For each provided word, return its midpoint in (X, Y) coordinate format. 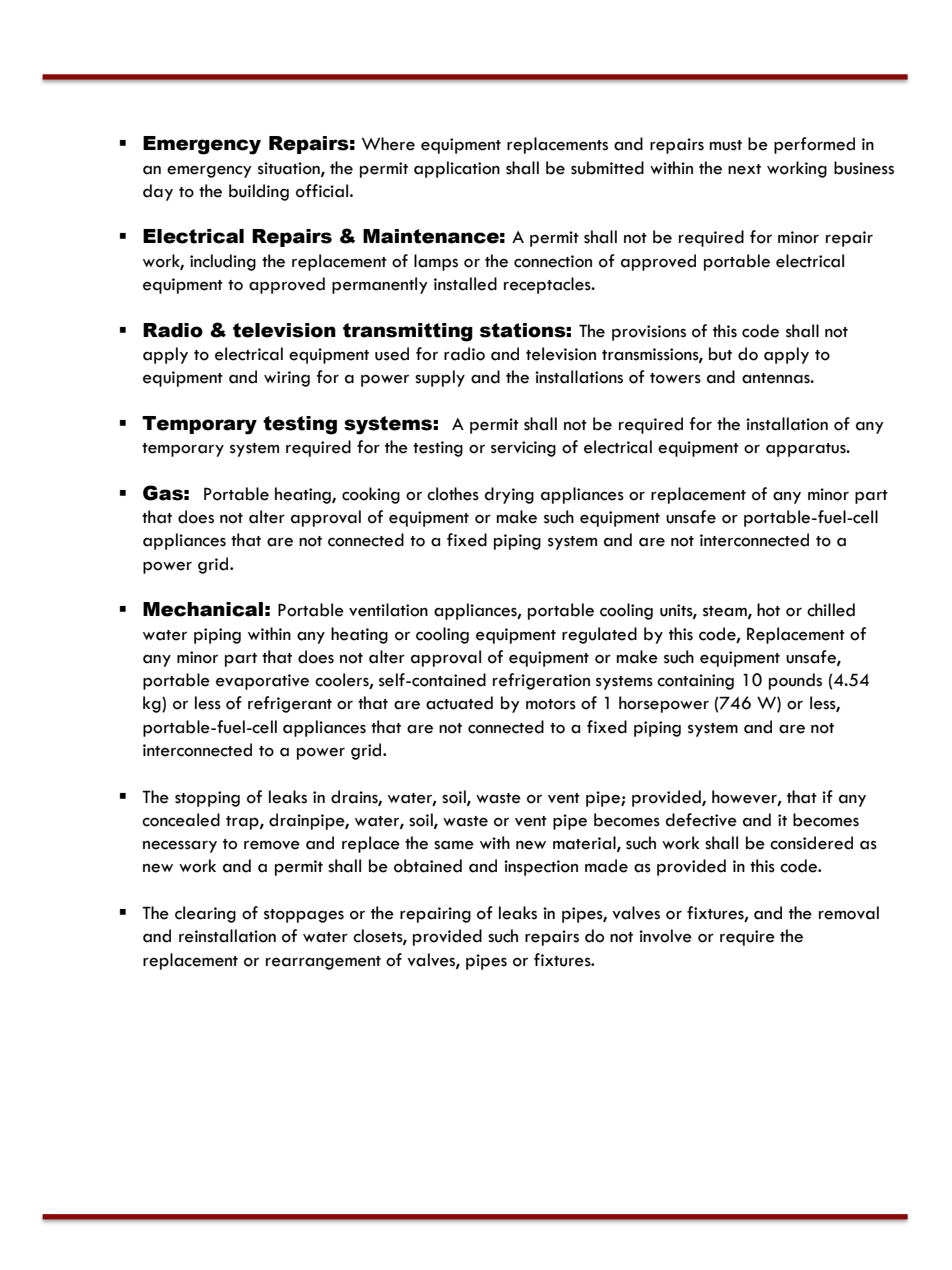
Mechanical (203, 609)
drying (509, 495)
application (457, 169)
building (259, 192)
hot (768, 610)
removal (849, 913)
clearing (205, 914)
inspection (541, 868)
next (744, 169)
